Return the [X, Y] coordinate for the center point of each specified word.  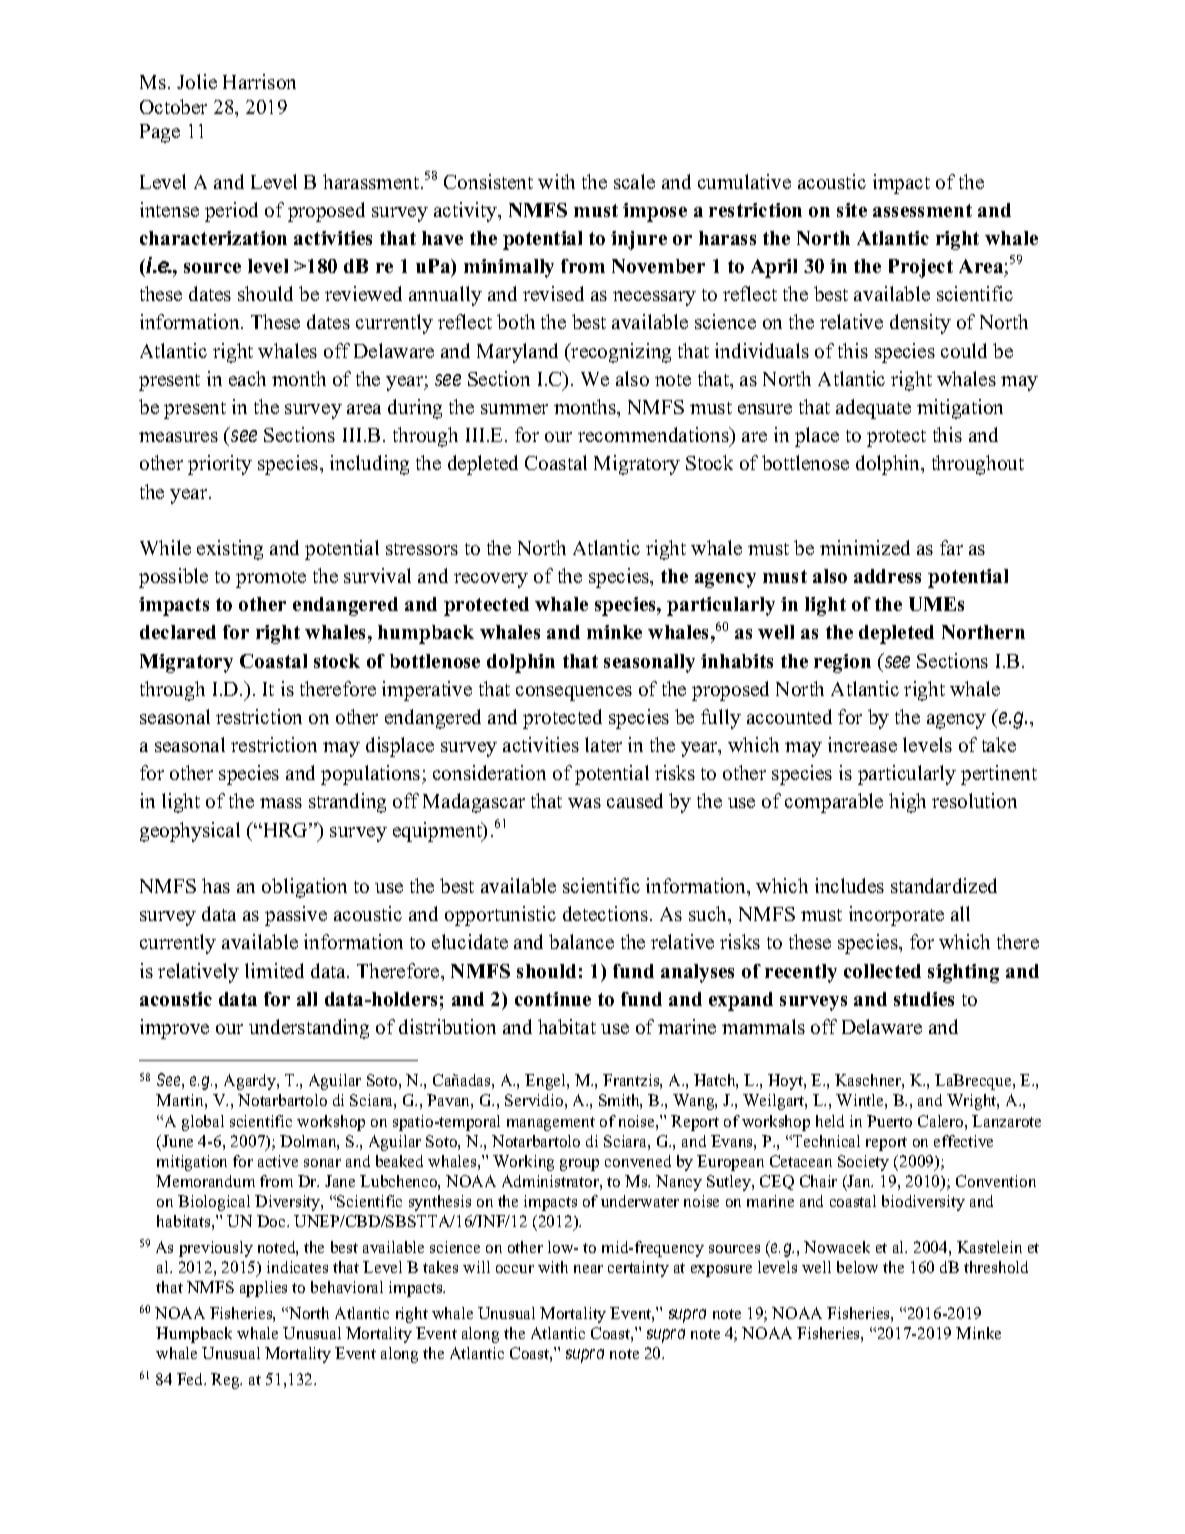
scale [634, 181]
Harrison [259, 81]
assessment [922, 210]
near [588, 1269]
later [603, 744]
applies [263, 1289]
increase [862, 744]
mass [281, 803]
